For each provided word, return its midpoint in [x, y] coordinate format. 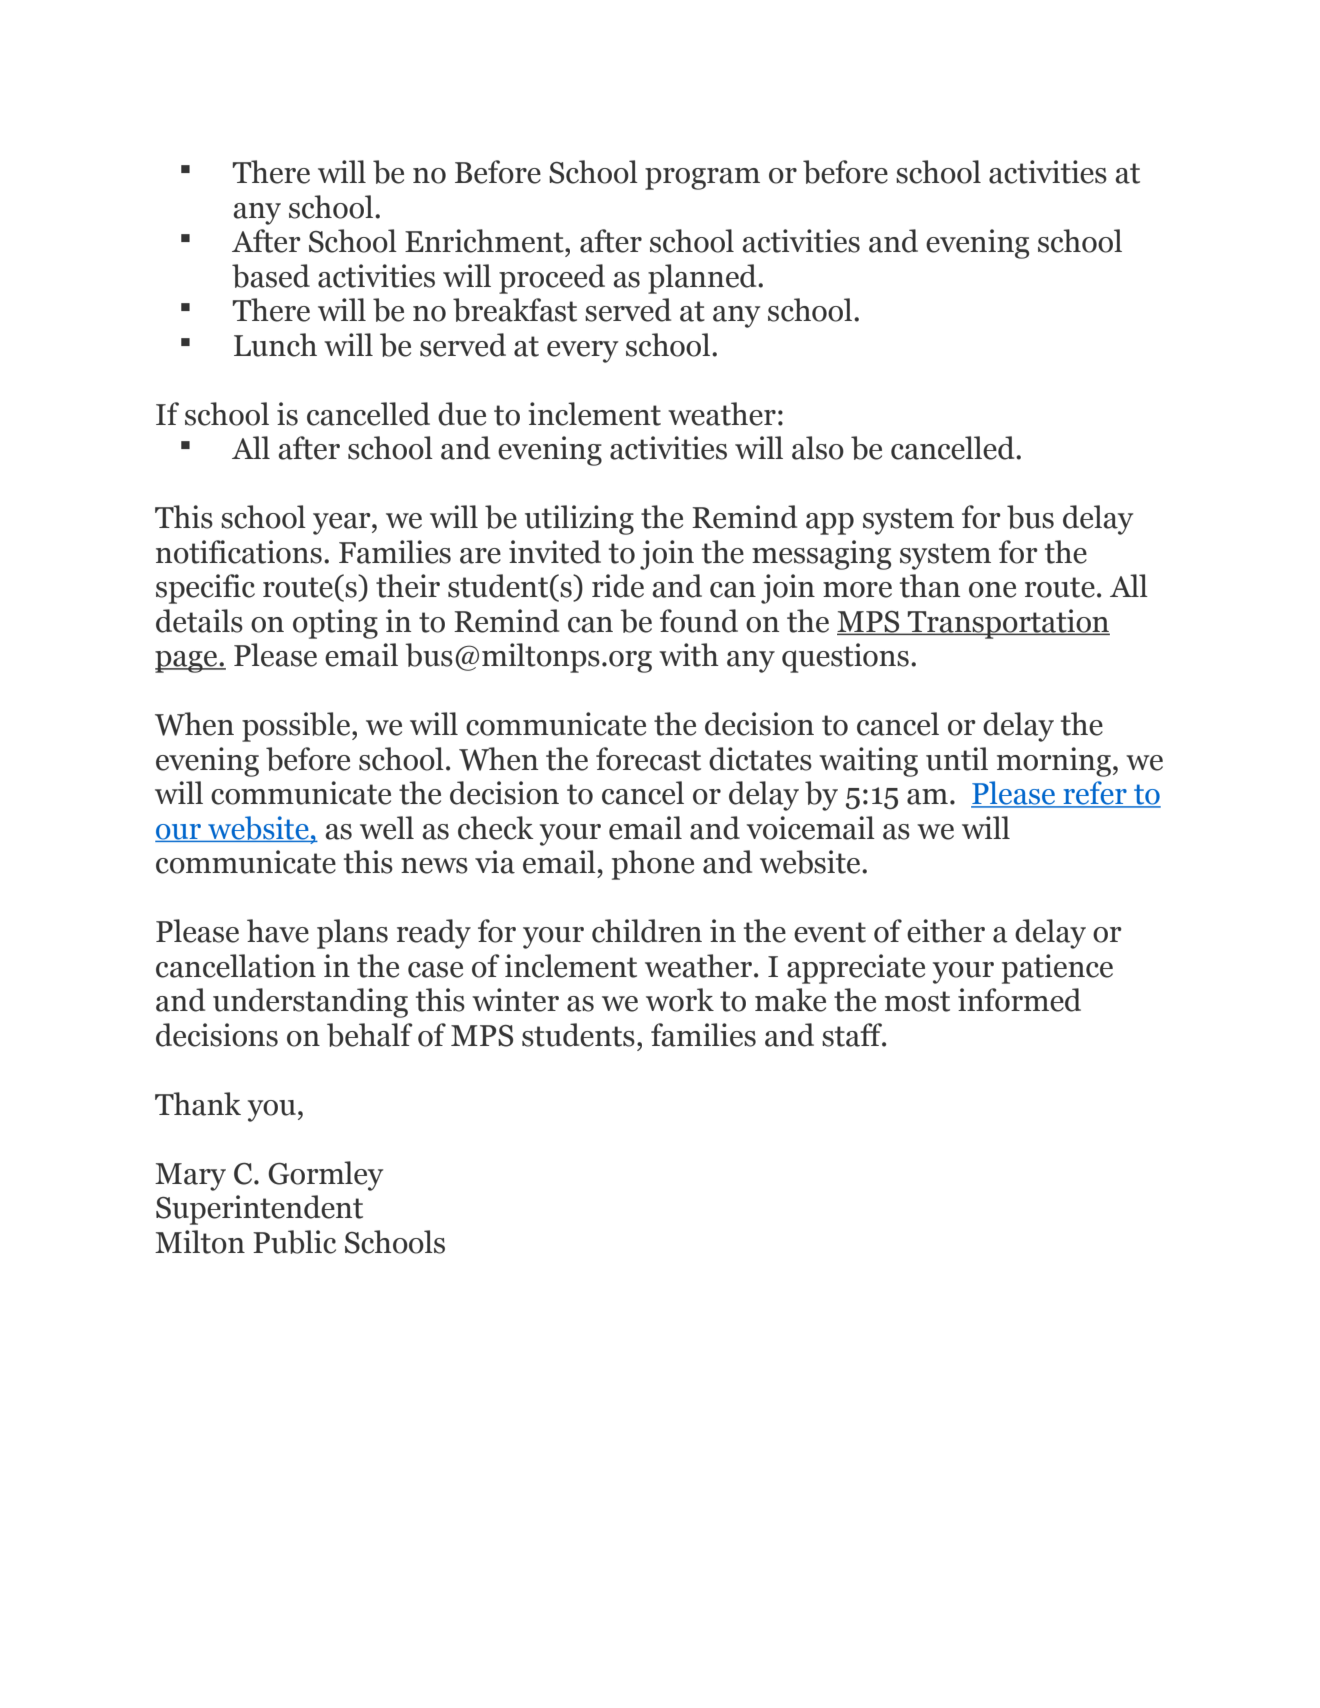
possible [297, 727]
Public [294, 1242]
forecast [648, 759]
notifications [239, 552]
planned [703, 279]
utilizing [579, 520]
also [818, 448]
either [946, 931]
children [647, 931]
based [271, 276]
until [957, 759]
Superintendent [259, 1210]
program [702, 179]
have [278, 931]
